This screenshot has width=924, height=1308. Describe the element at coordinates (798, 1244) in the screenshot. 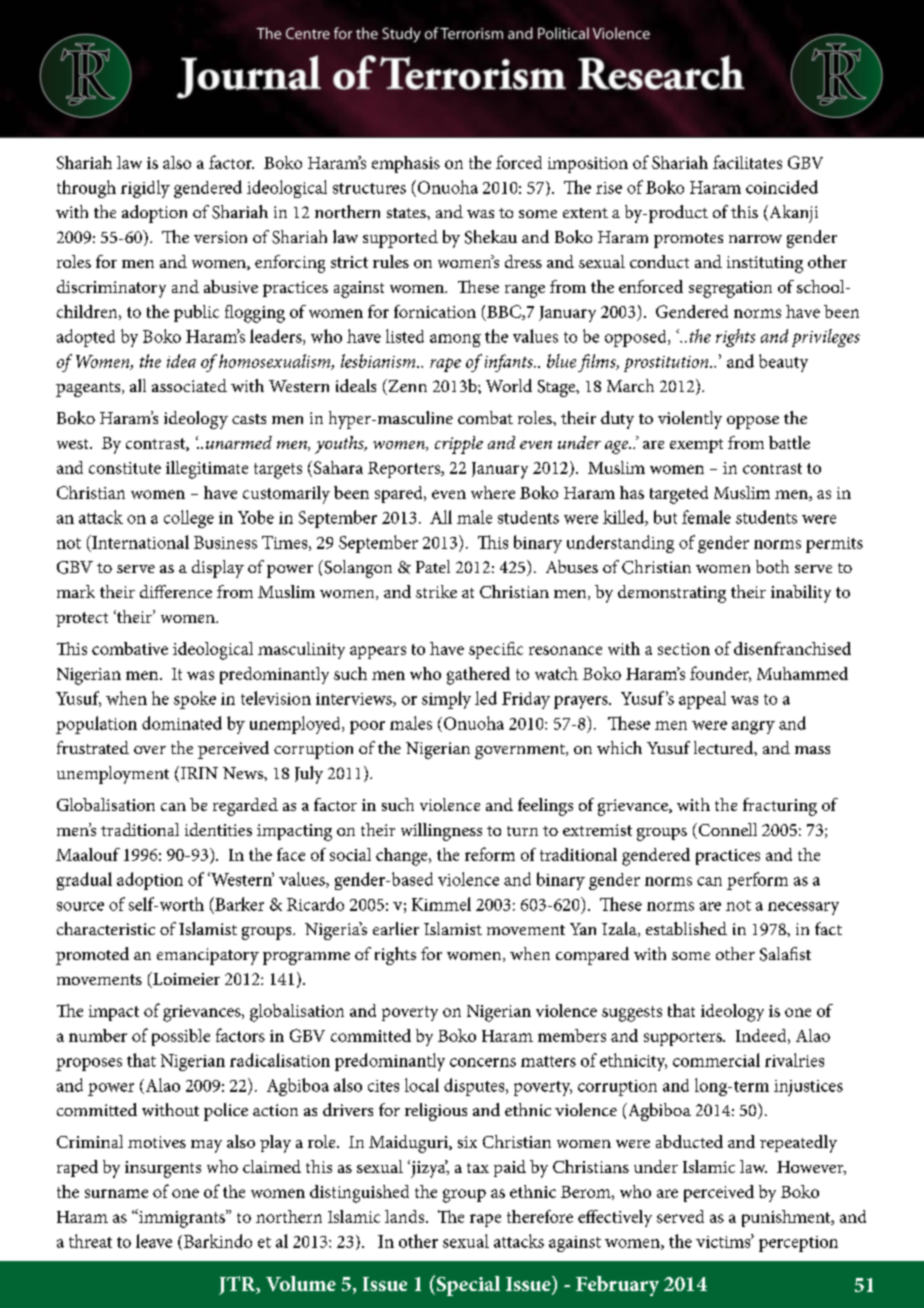

I see `perception` at that location.
